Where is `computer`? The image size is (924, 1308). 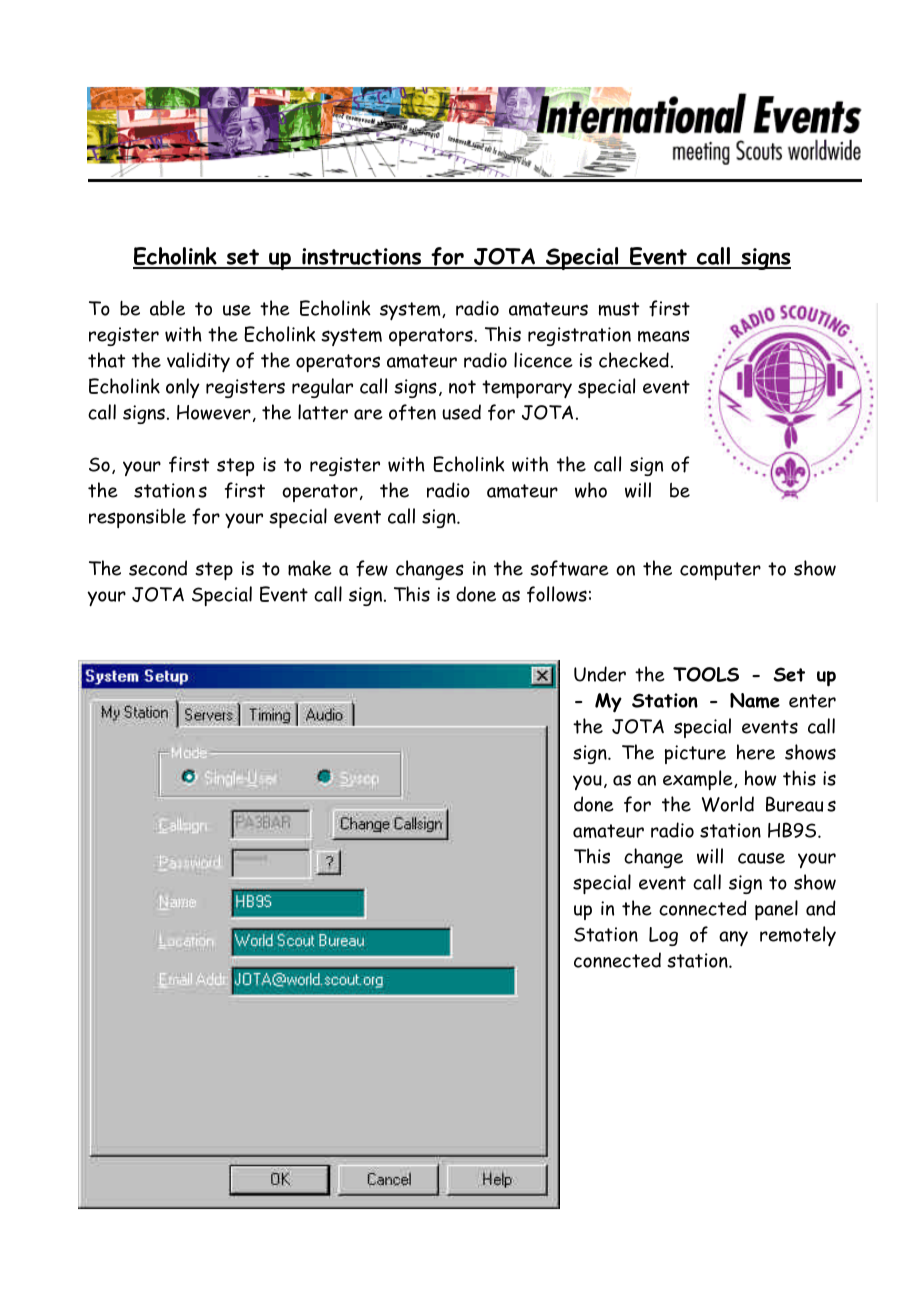
computer is located at coordinates (720, 571).
